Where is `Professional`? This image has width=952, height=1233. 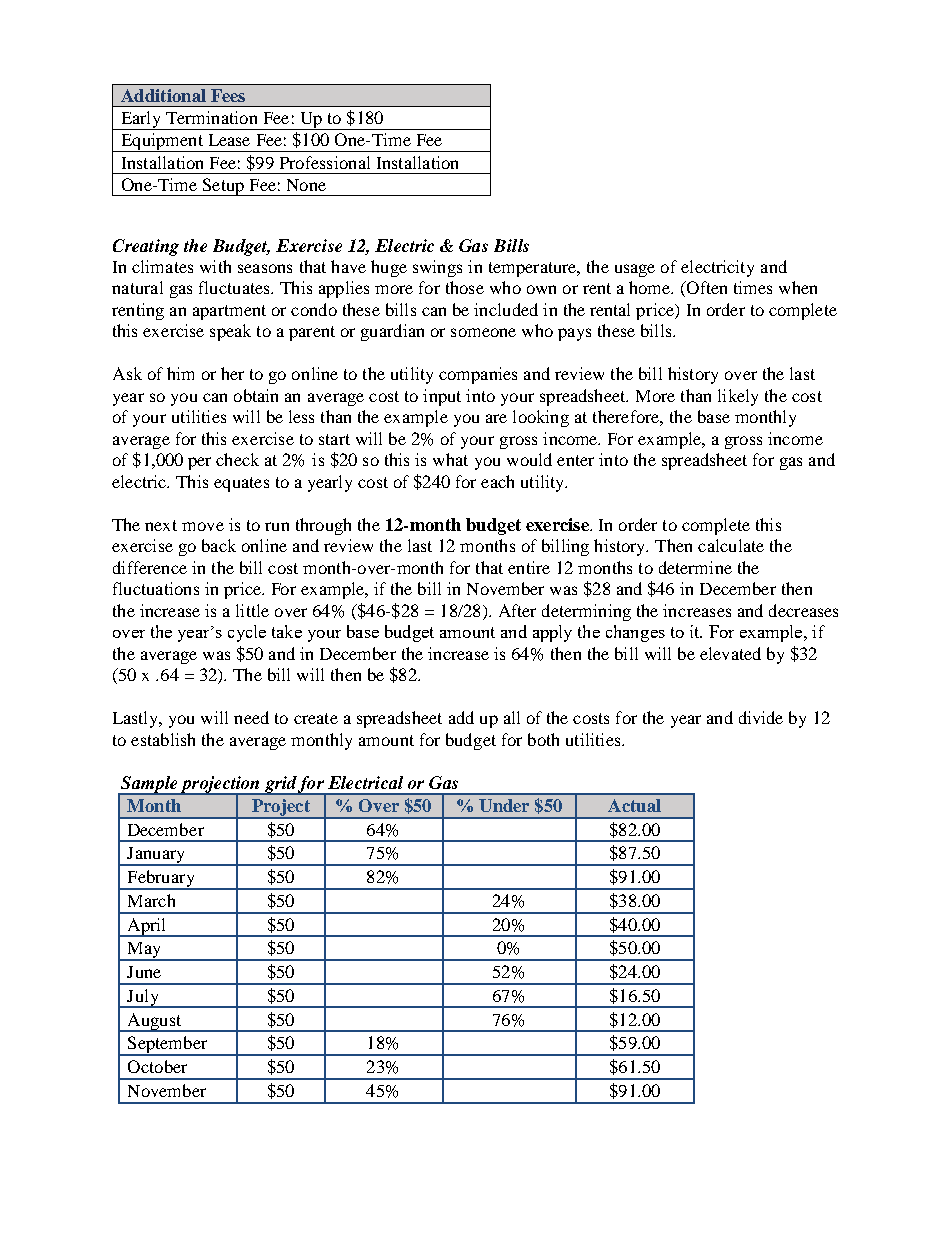
Professional is located at coordinates (325, 162).
